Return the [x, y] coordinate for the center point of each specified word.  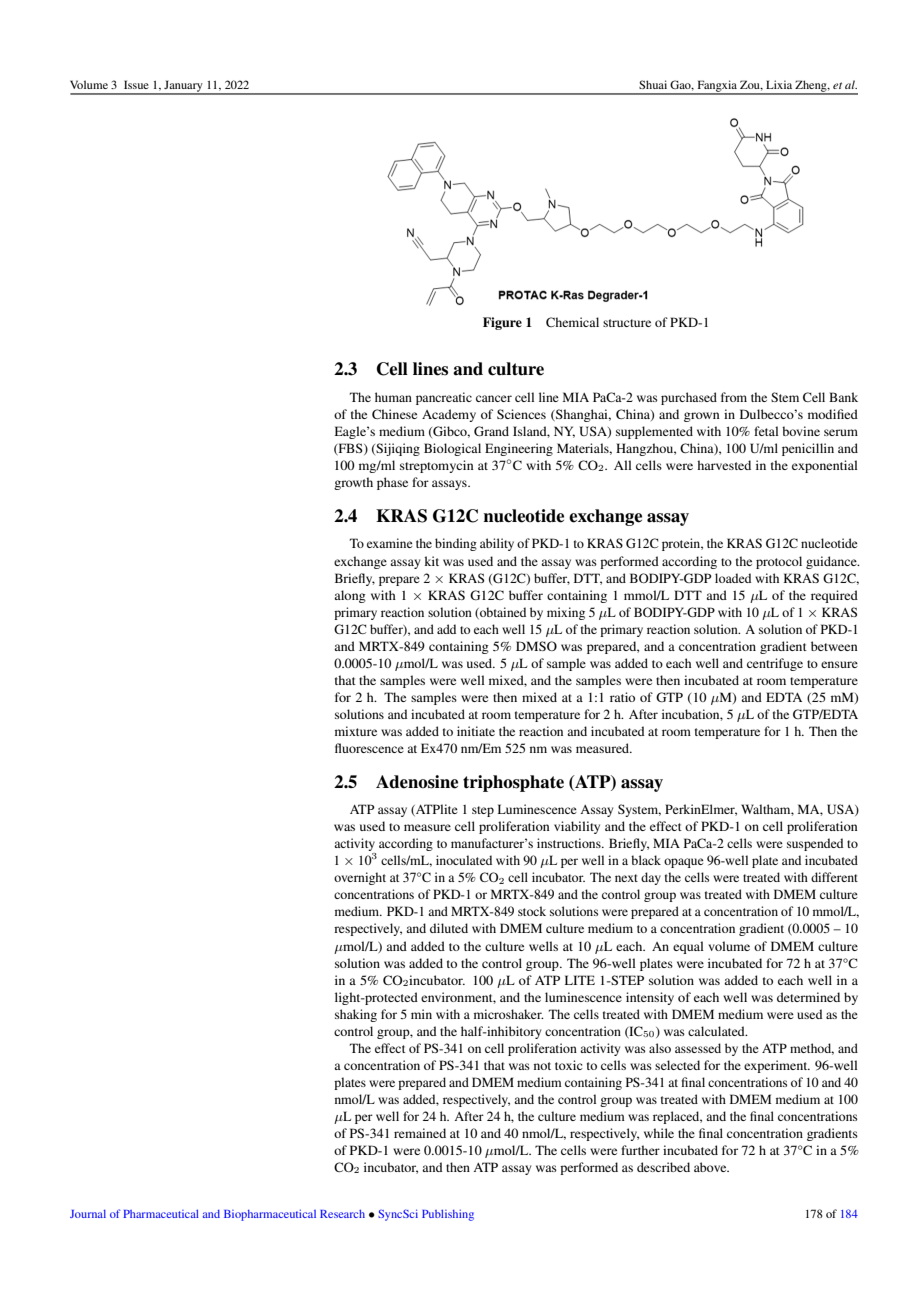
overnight [360, 878]
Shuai [653, 84]
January [183, 87]
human [393, 397]
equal [688, 947]
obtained [502, 613]
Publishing [448, 1215]
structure [627, 323]
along [350, 596]
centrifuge [775, 664]
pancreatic [444, 398]
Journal [88, 1214]
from [734, 397]
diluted [449, 928]
